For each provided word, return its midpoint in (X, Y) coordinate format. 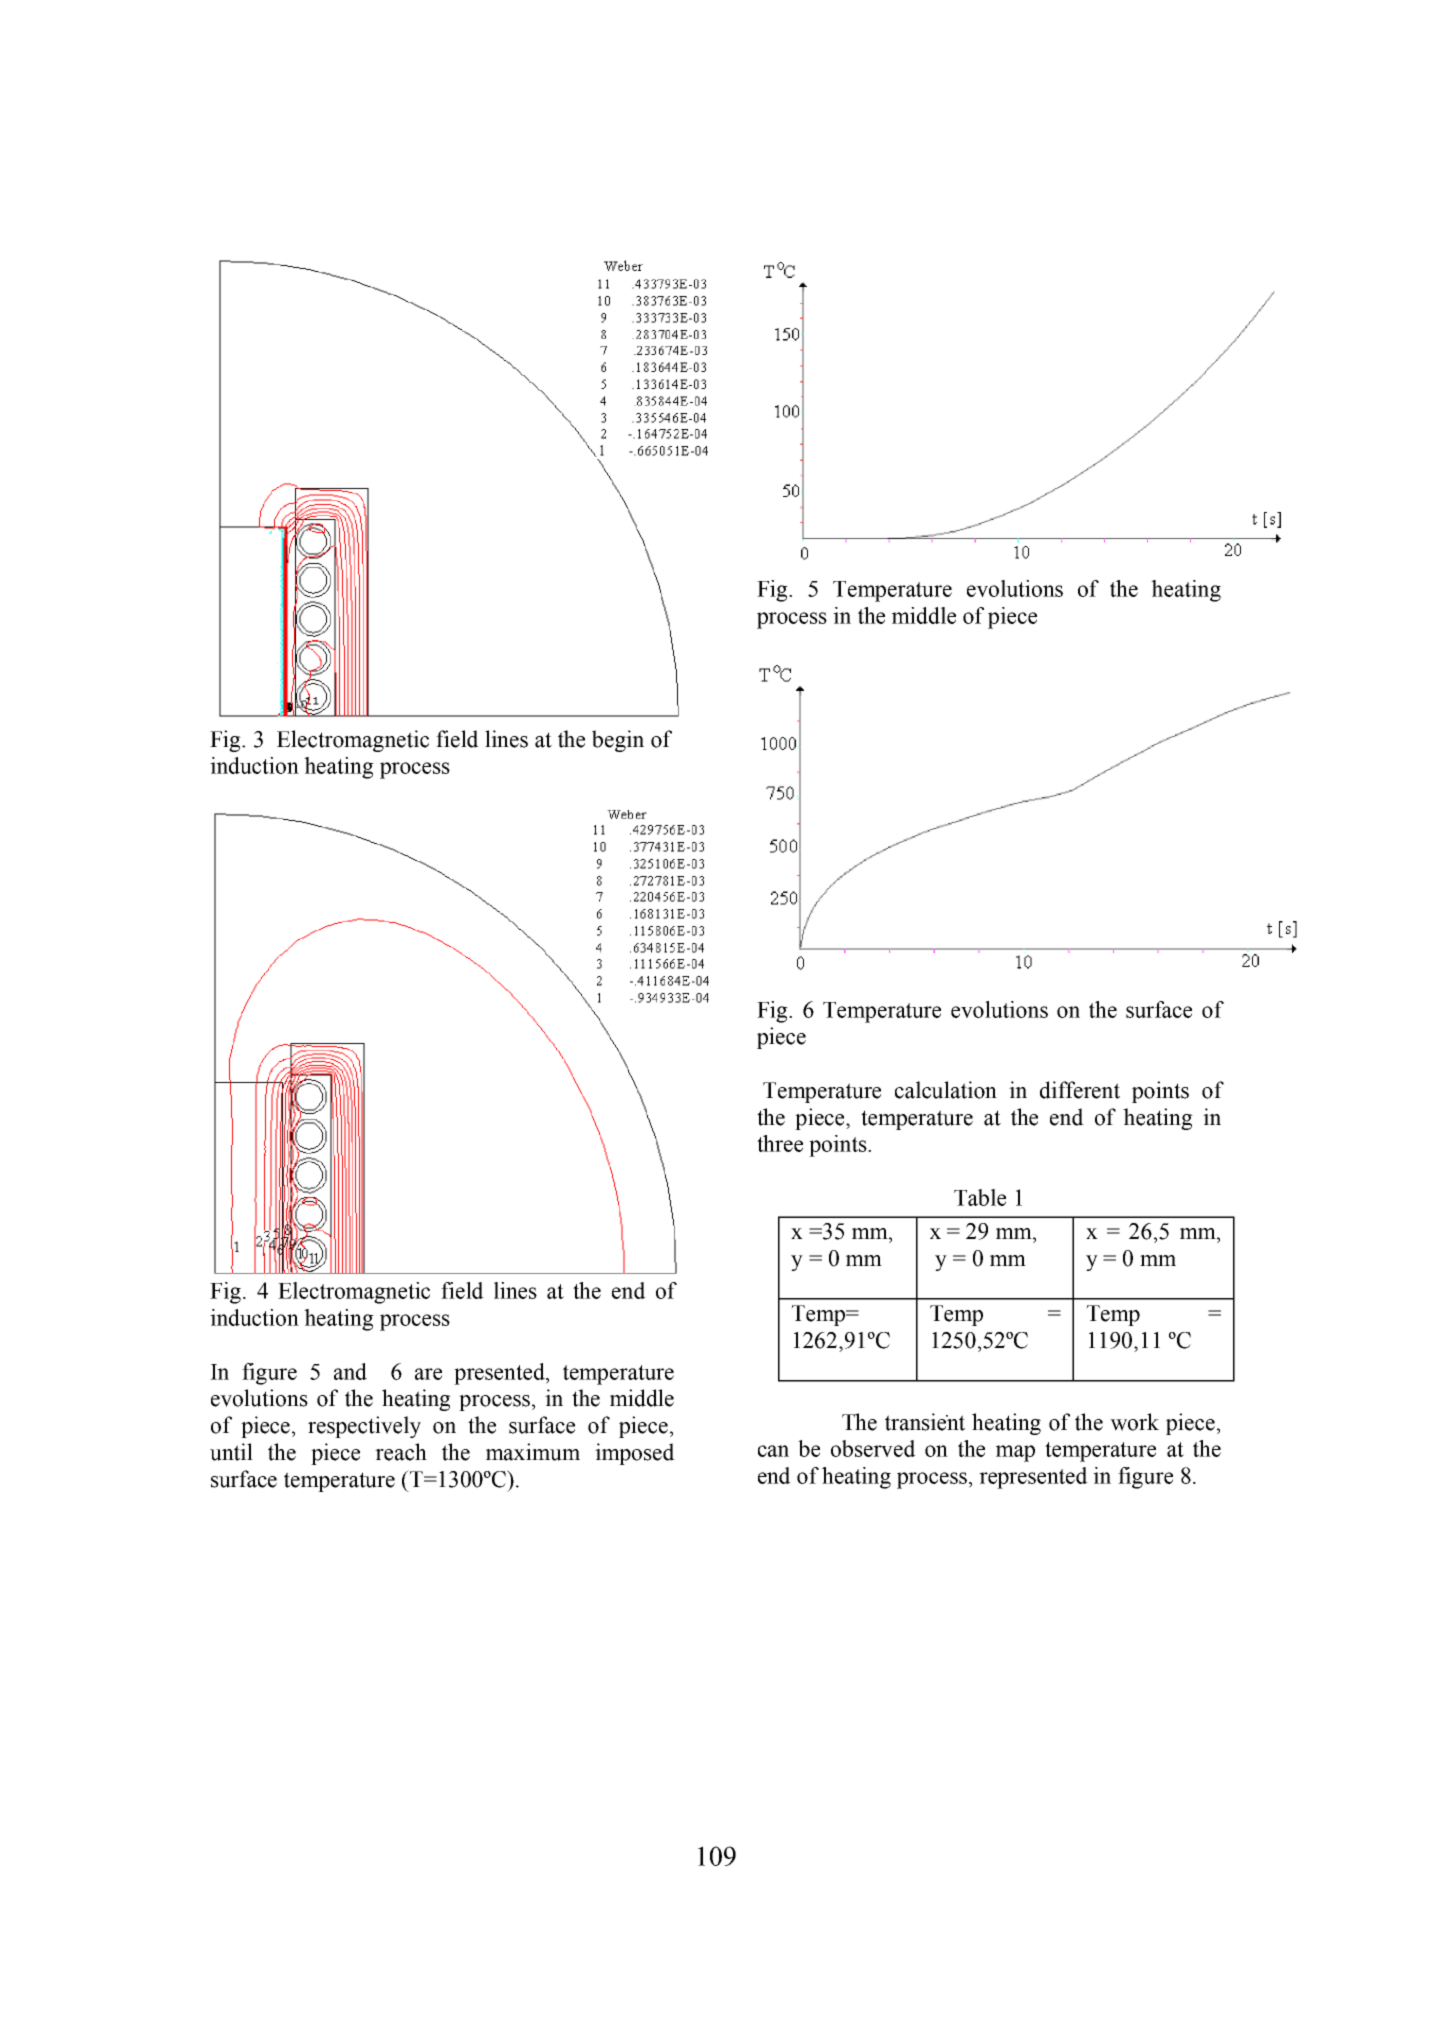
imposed (635, 1454)
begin (618, 741)
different (1080, 1090)
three (780, 1143)
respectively (364, 1427)
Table (980, 1197)
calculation (946, 1090)
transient (925, 1422)
